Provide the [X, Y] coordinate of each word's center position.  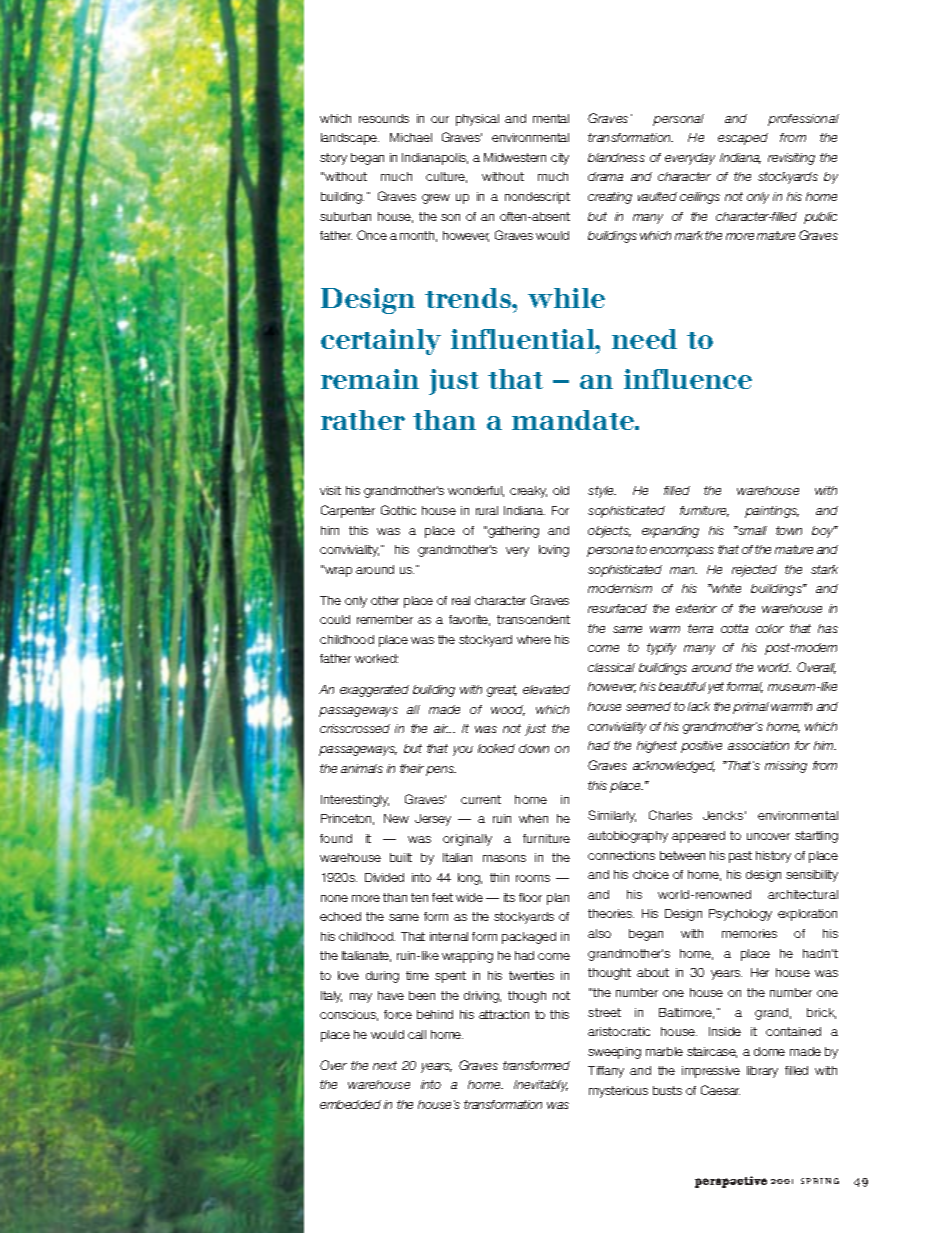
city [560, 159]
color [770, 628]
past [740, 857]
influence [688, 379]
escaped [743, 139]
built [401, 857]
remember [385, 619]
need [644, 339]
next [385, 1065]
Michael [411, 137]
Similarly [612, 816]
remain [370, 379]
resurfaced [617, 608]
